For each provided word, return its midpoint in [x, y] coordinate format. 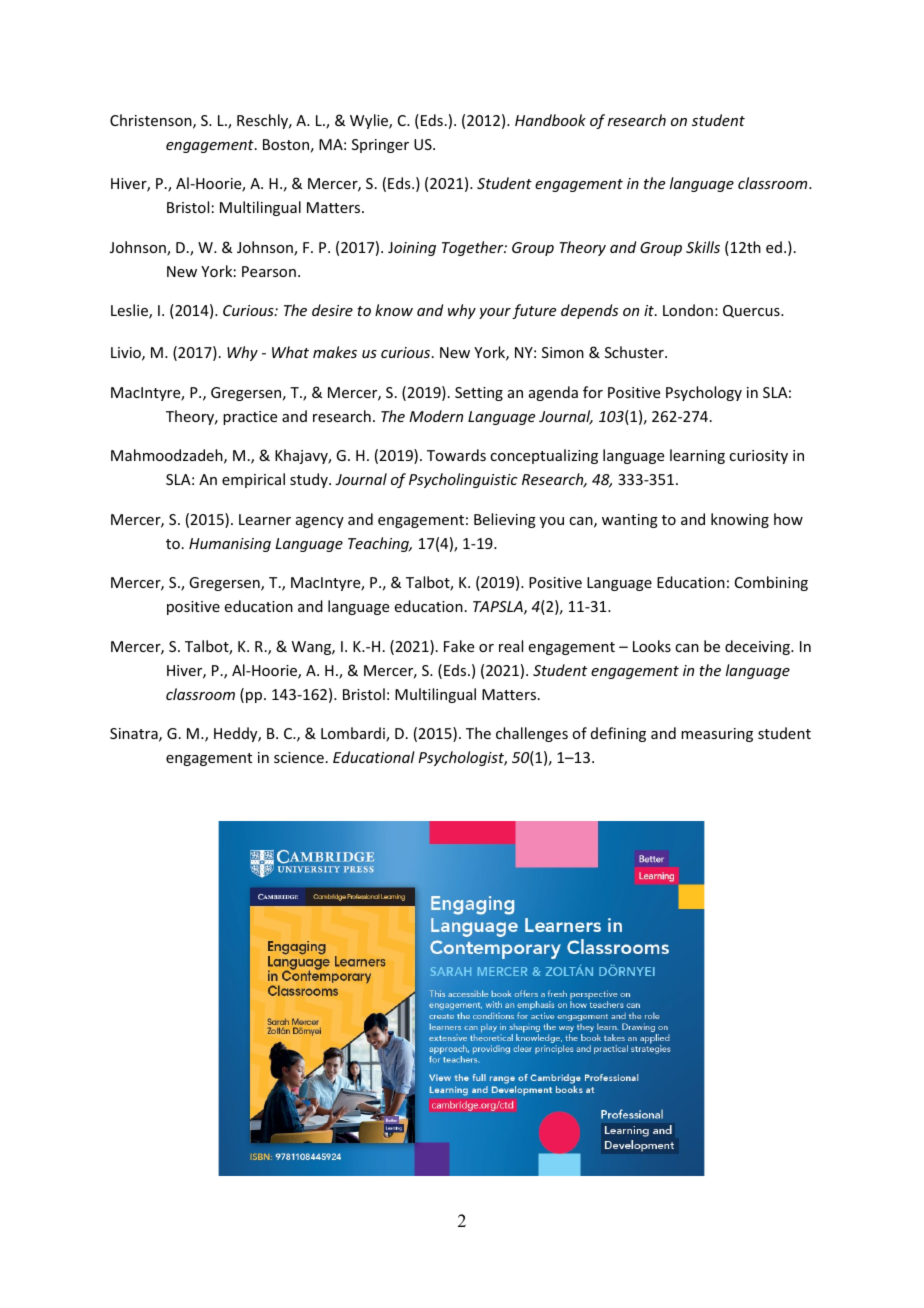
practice [250, 418]
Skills [703, 247]
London [688, 310]
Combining [771, 583]
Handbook [550, 120]
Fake [459, 646]
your [495, 313]
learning [697, 456]
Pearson [269, 271]
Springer [380, 146]
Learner [265, 519]
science [299, 757]
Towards [456, 455]
